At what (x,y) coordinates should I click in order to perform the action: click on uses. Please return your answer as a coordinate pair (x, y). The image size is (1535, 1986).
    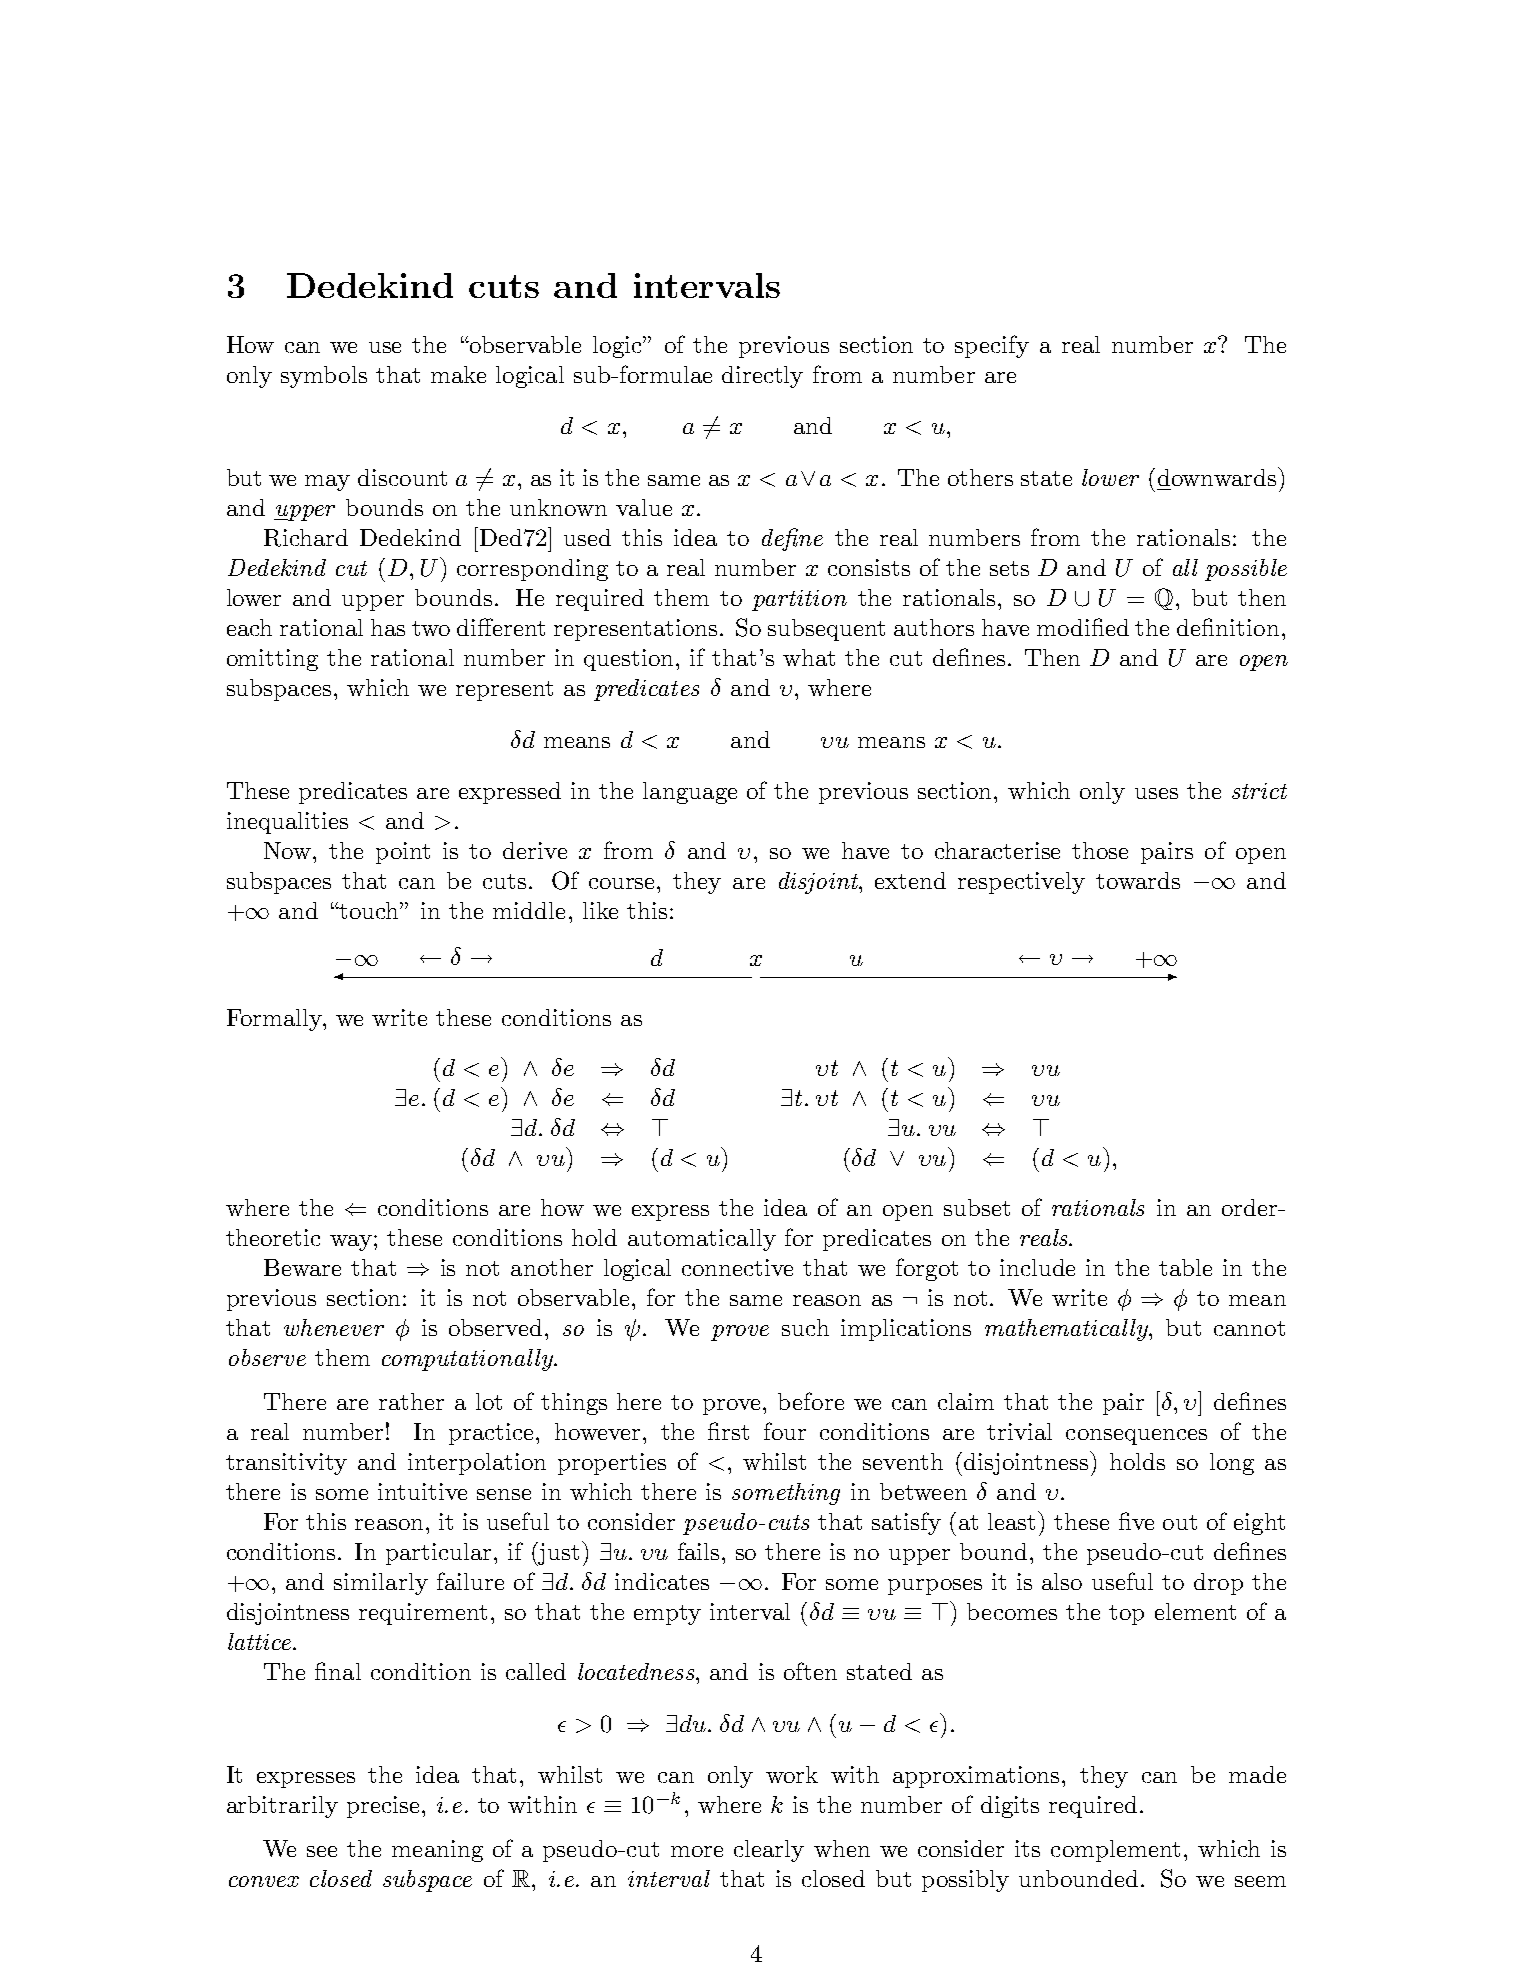
    Looking at the image, I should click on (1156, 793).
